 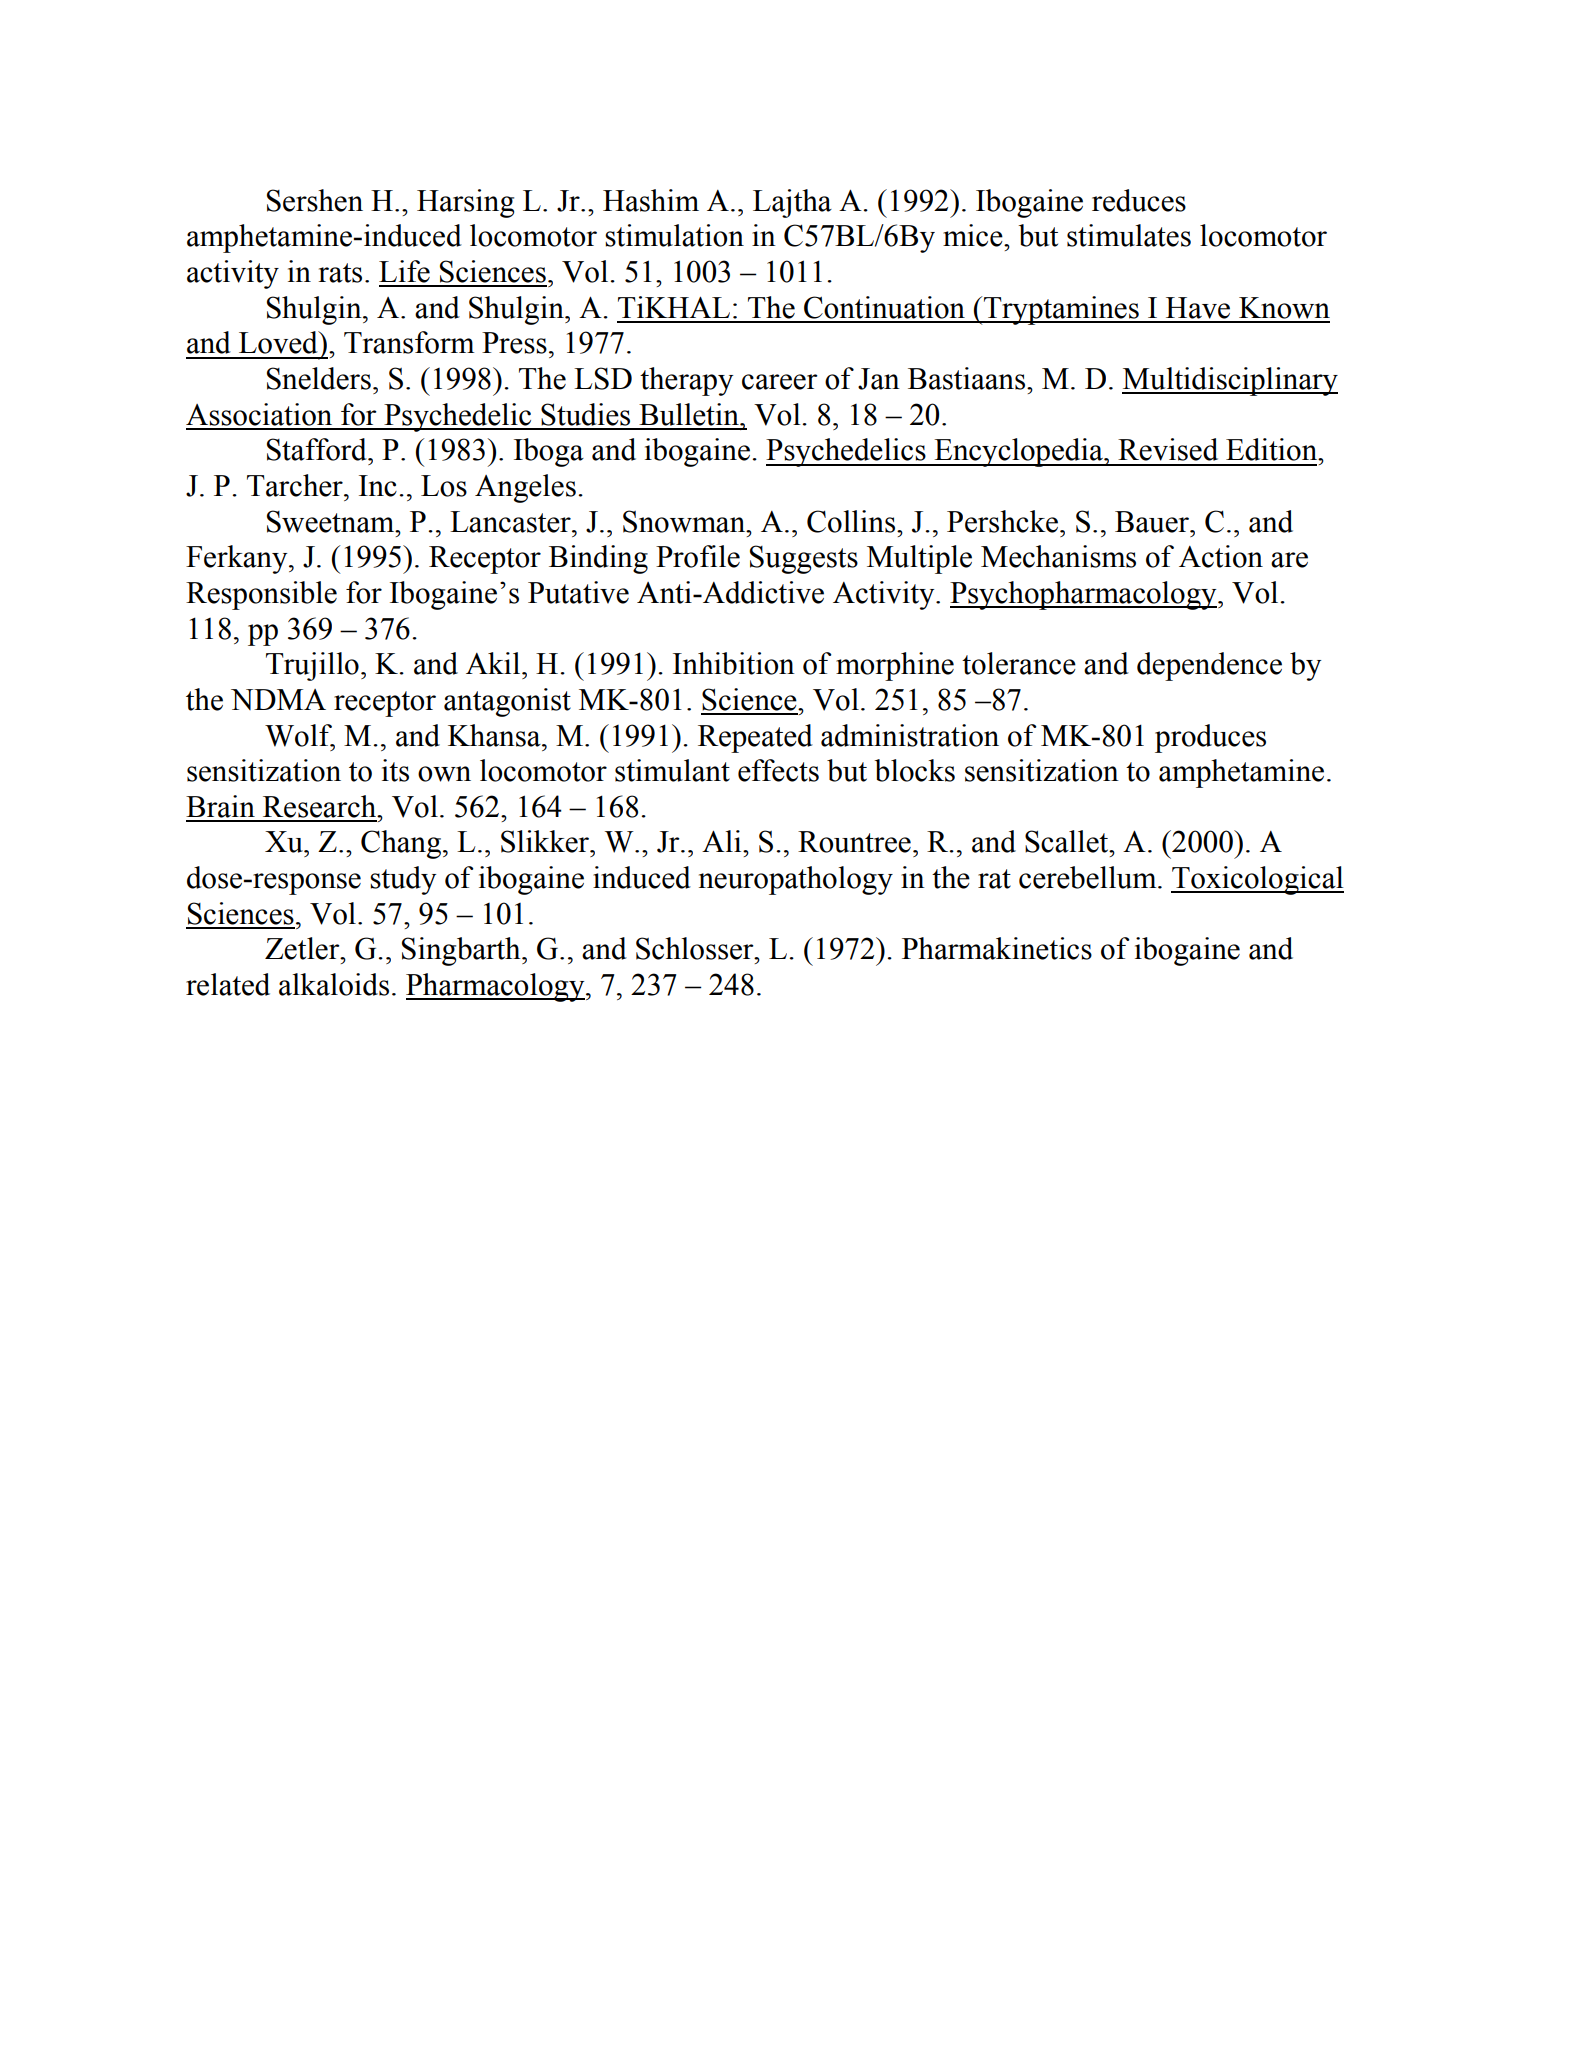 I want to click on Snowman, so click(x=685, y=521).
